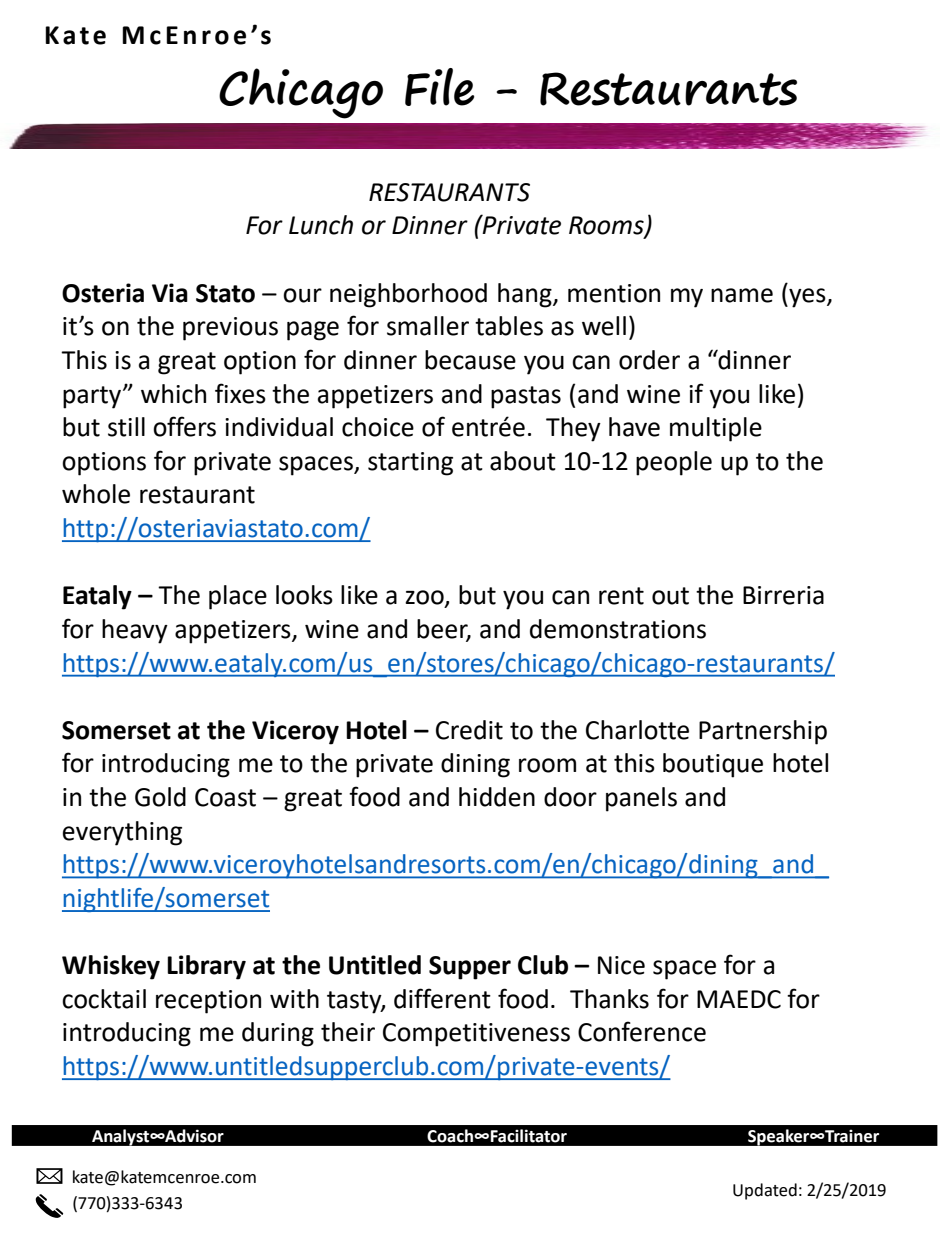 This screenshot has height=1233, width=952. I want to click on zoo, so click(425, 598).
